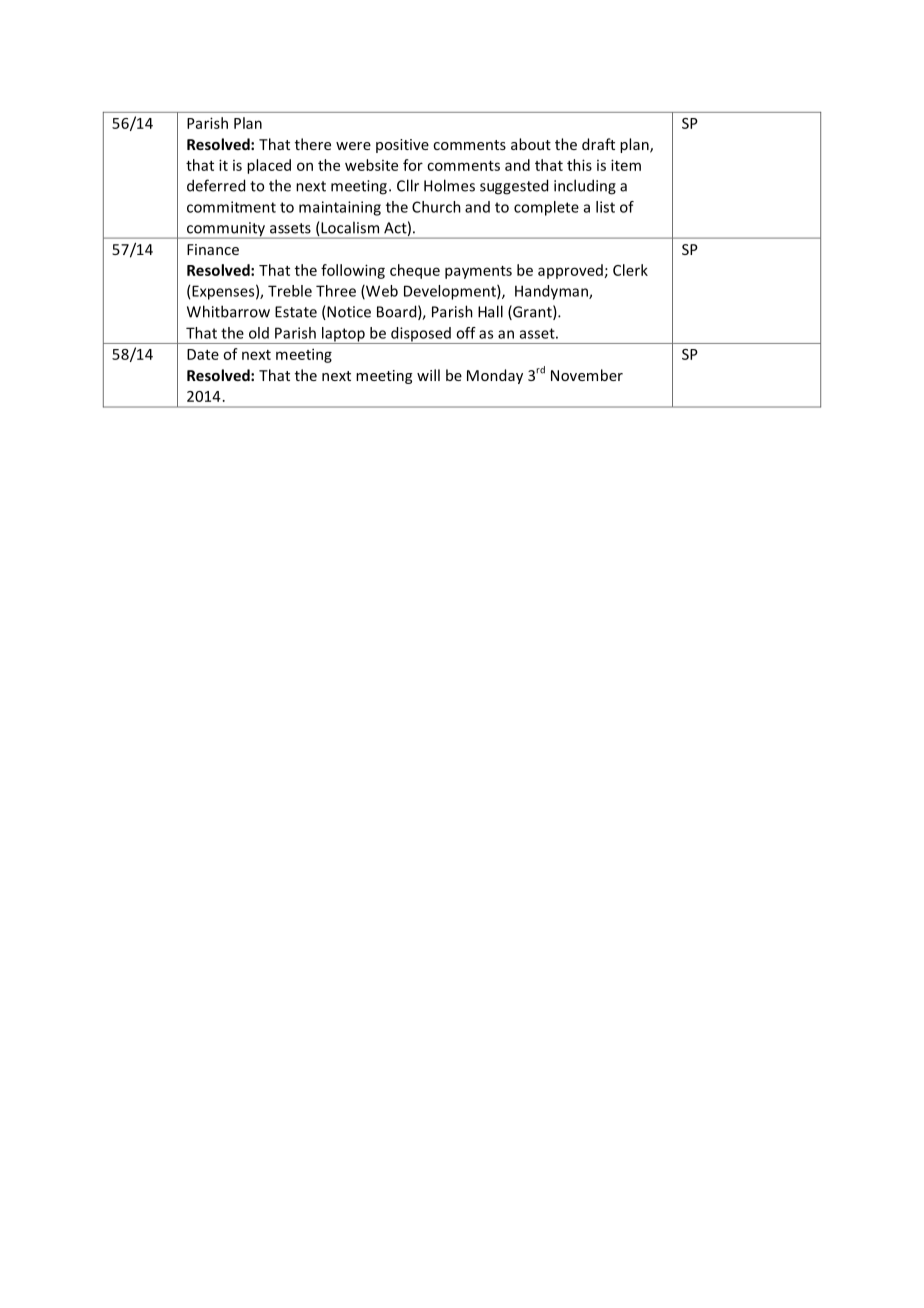 This image has height=1308, width=924. I want to click on Date, so click(203, 354).
